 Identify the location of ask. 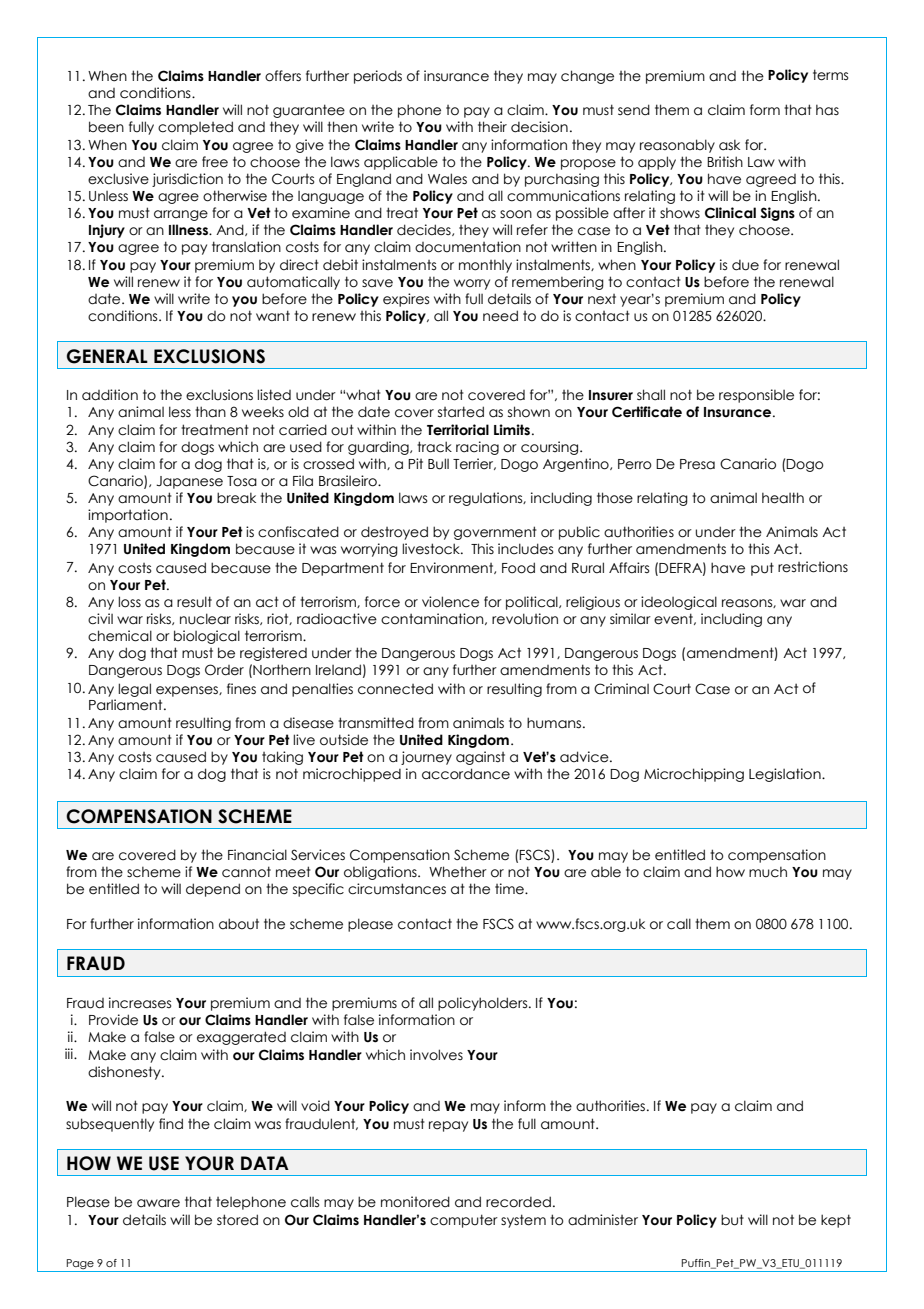
(729, 145).
